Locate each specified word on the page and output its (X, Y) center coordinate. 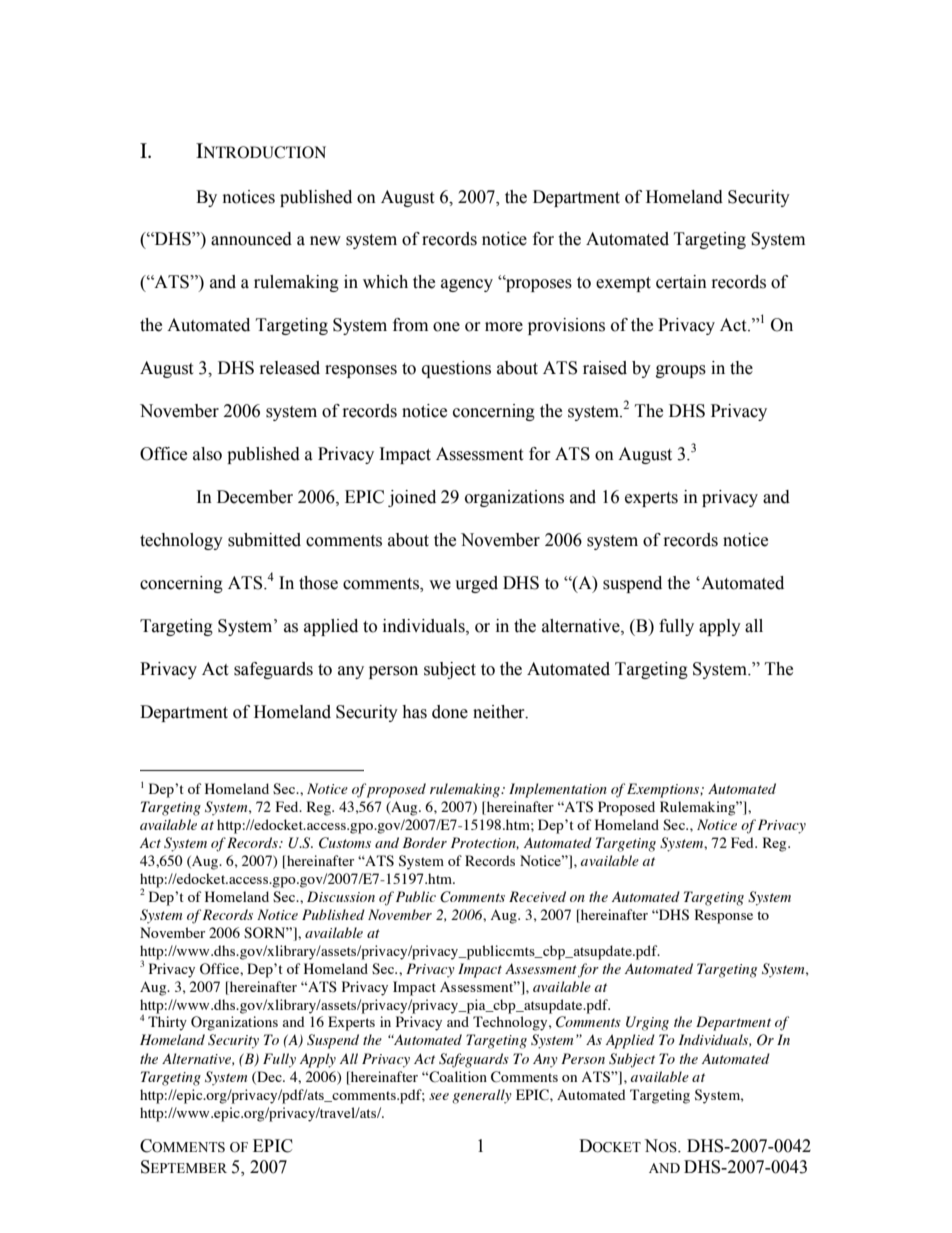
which (385, 282)
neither (500, 712)
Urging (647, 1023)
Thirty (167, 1023)
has (414, 712)
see (439, 1096)
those (318, 583)
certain (681, 282)
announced (251, 239)
